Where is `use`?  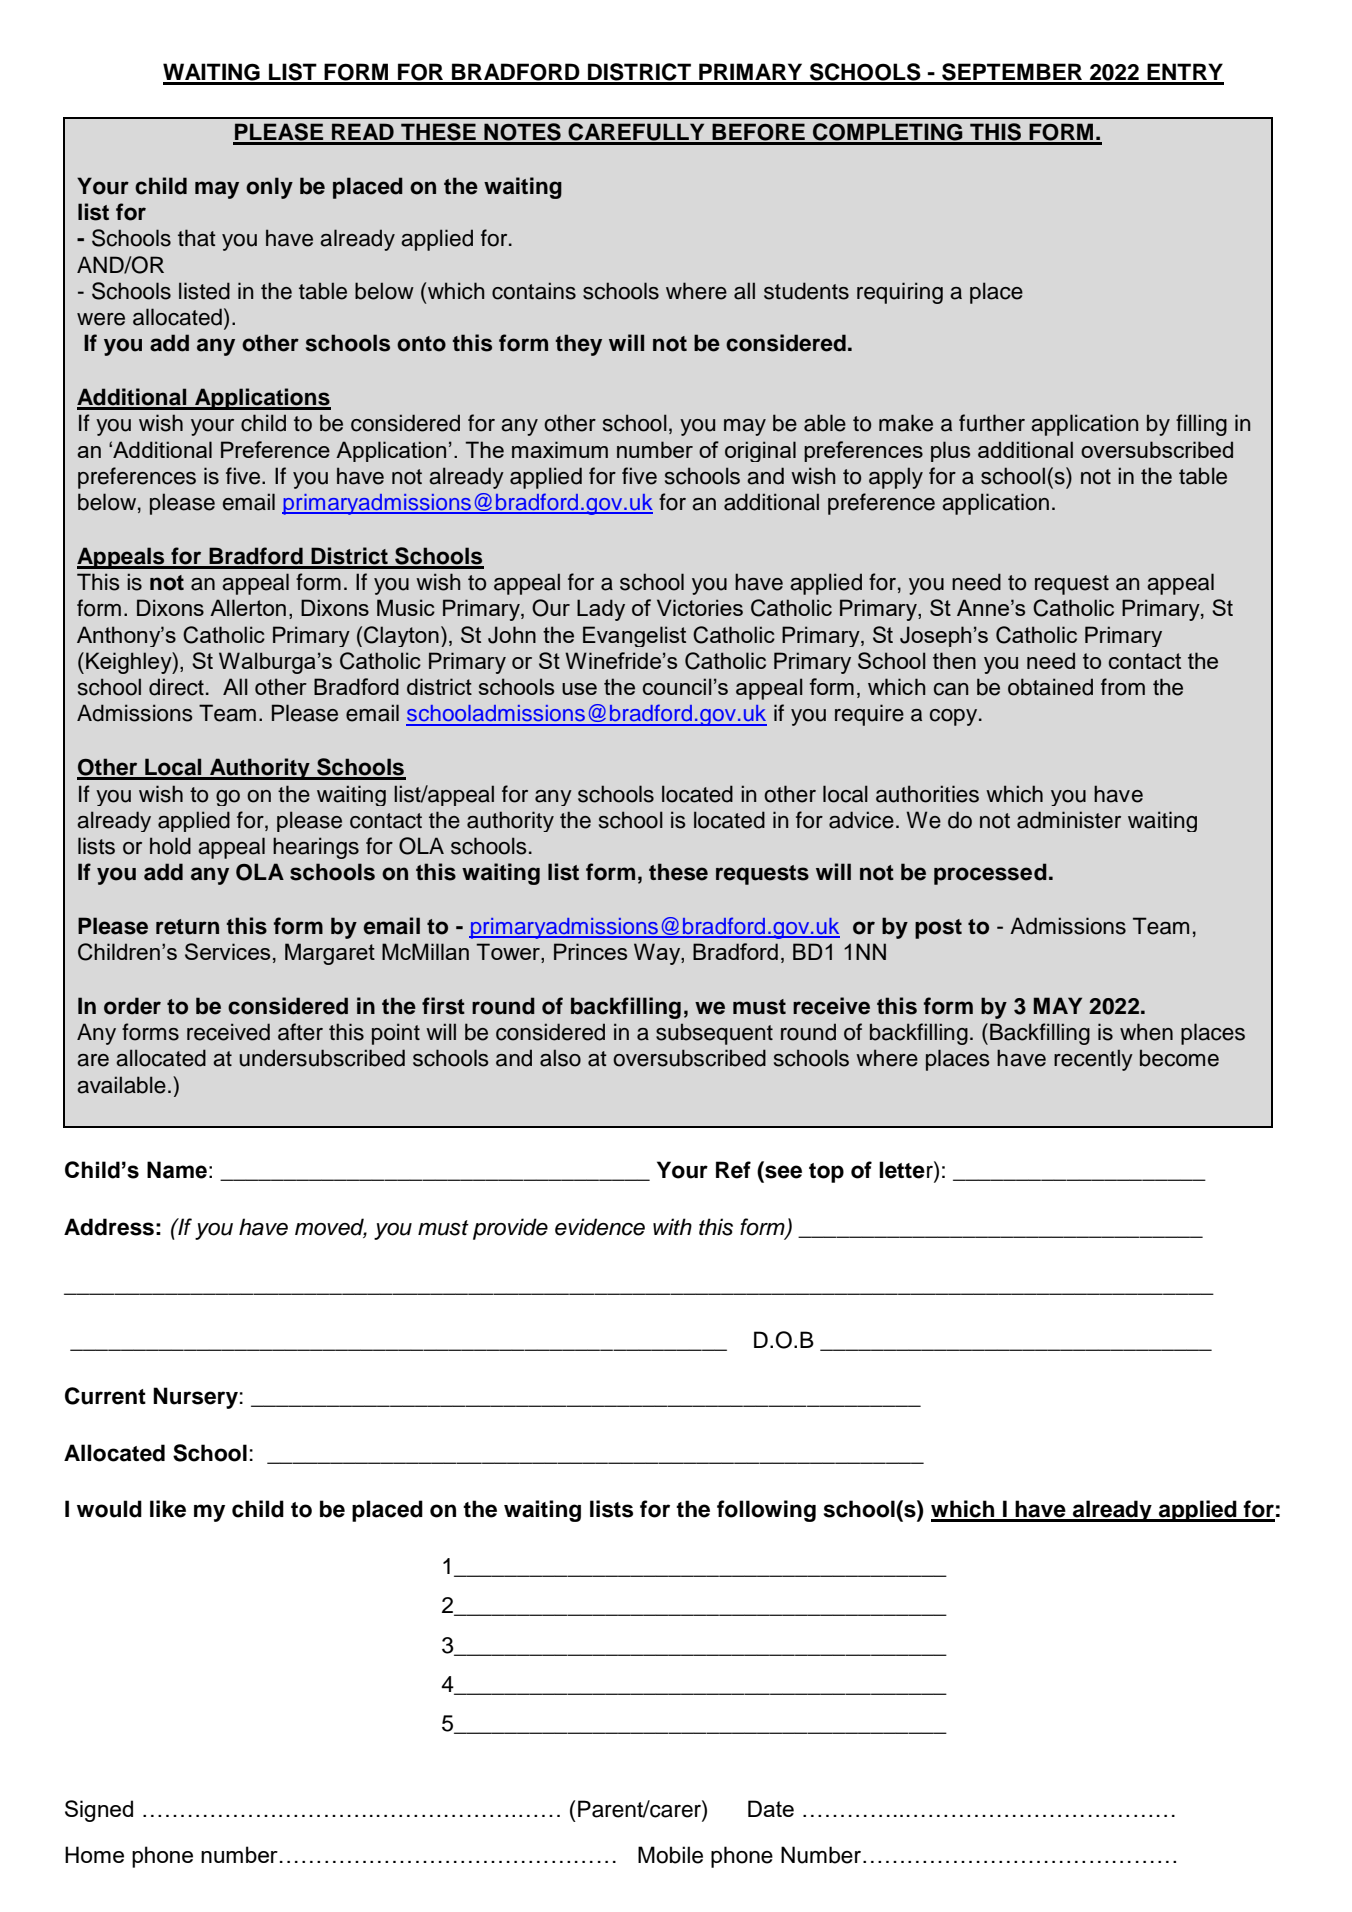 use is located at coordinates (579, 689).
